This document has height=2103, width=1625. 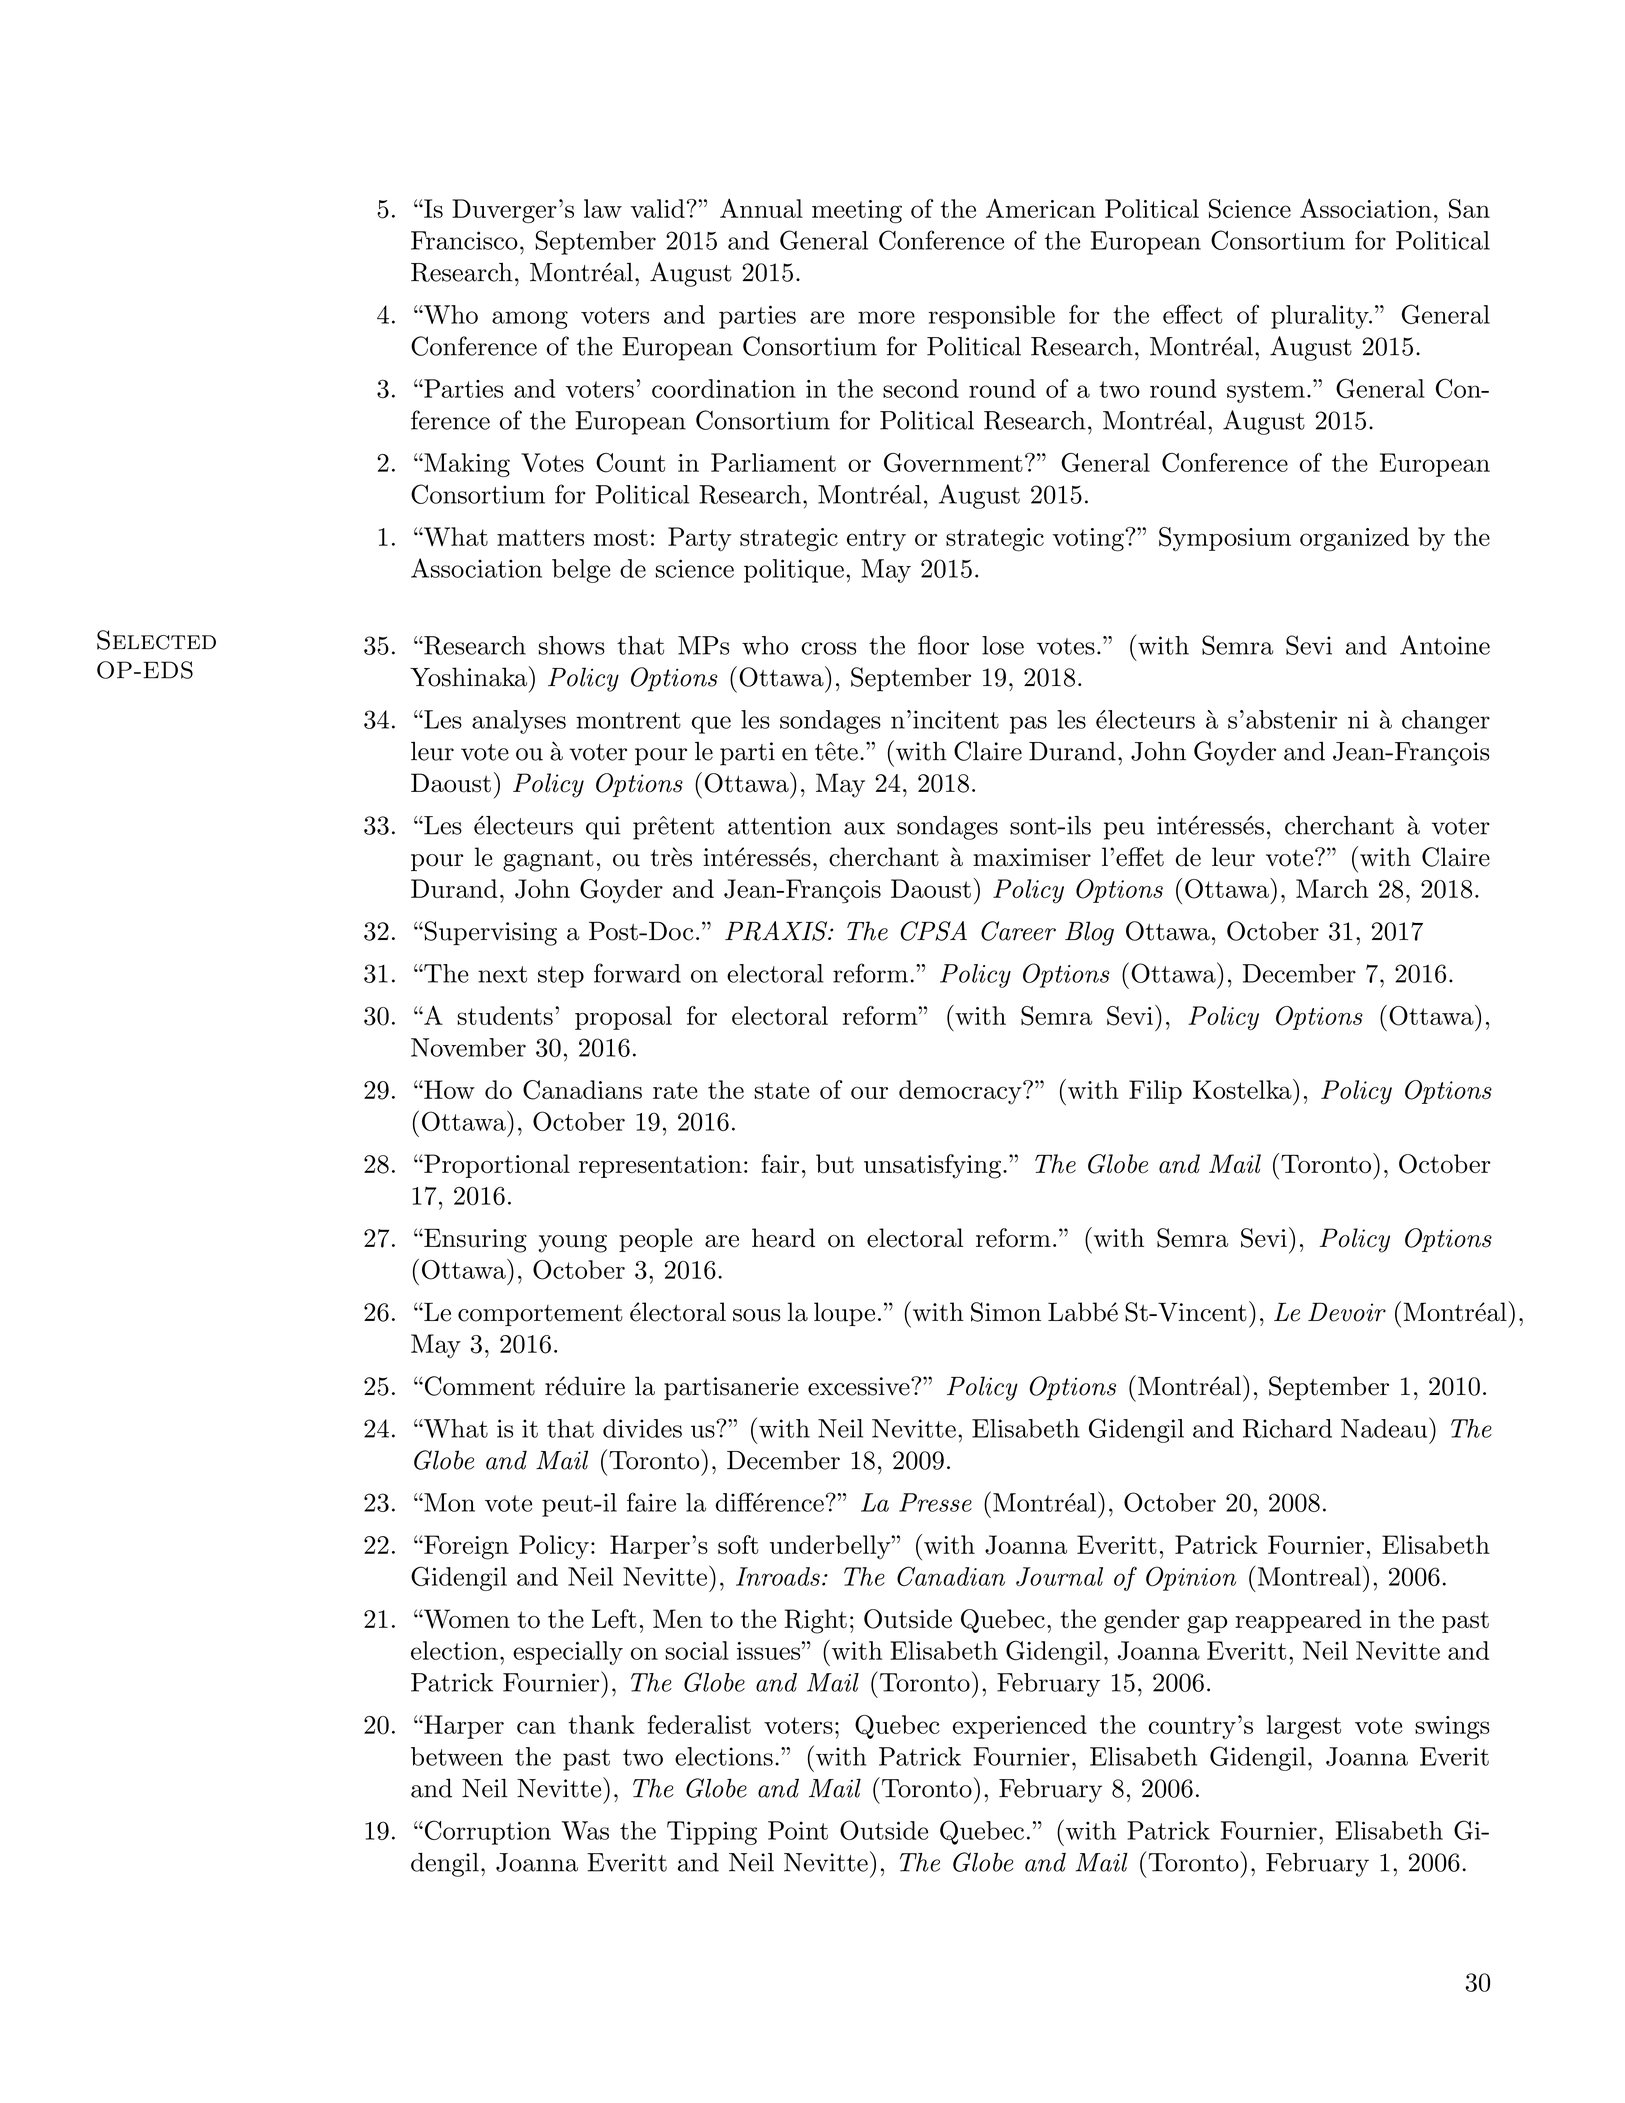 I want to click on plurality, so click(x=1321, y=317).
